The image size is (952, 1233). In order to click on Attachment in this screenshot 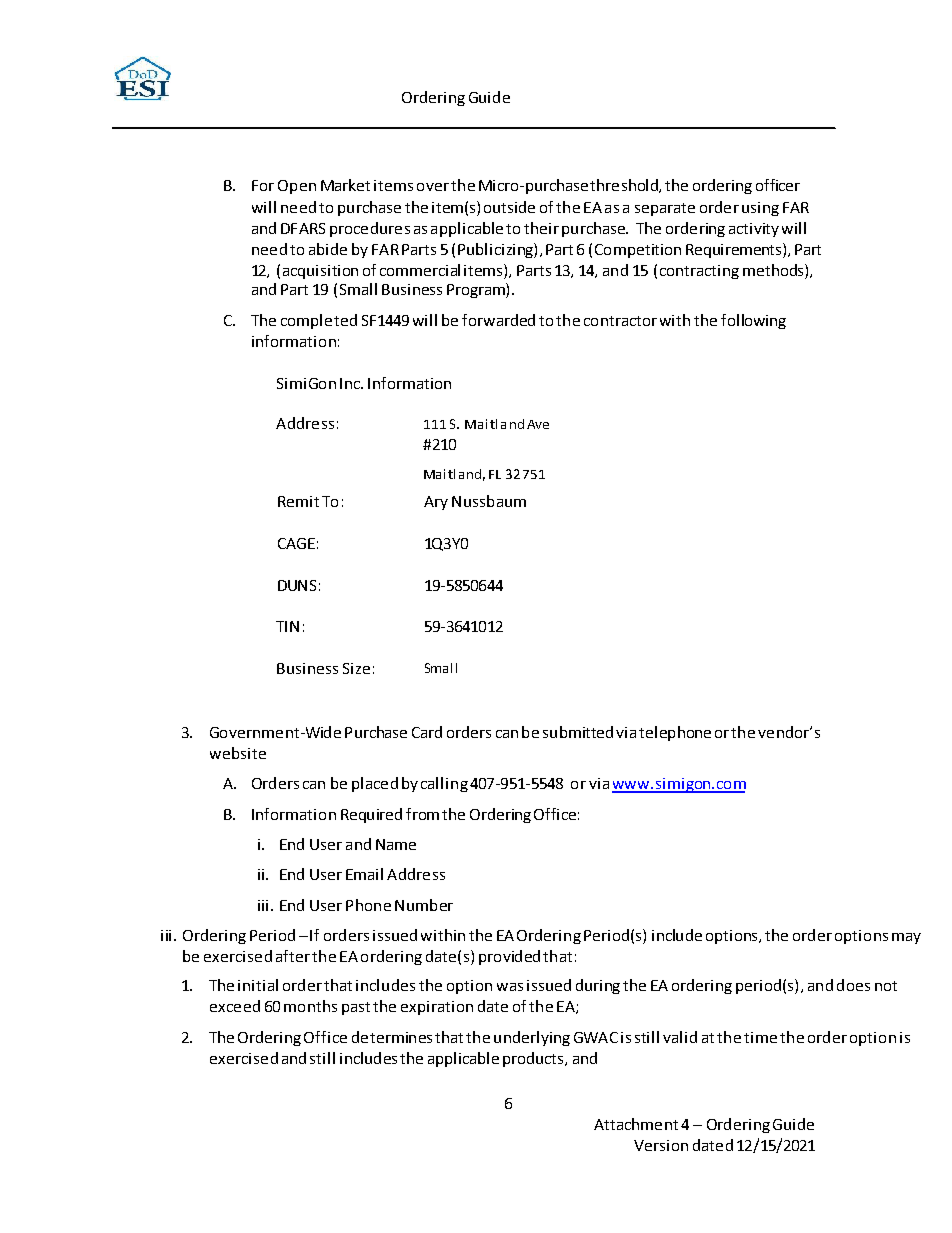, I will do `click(636, 1124)`.
